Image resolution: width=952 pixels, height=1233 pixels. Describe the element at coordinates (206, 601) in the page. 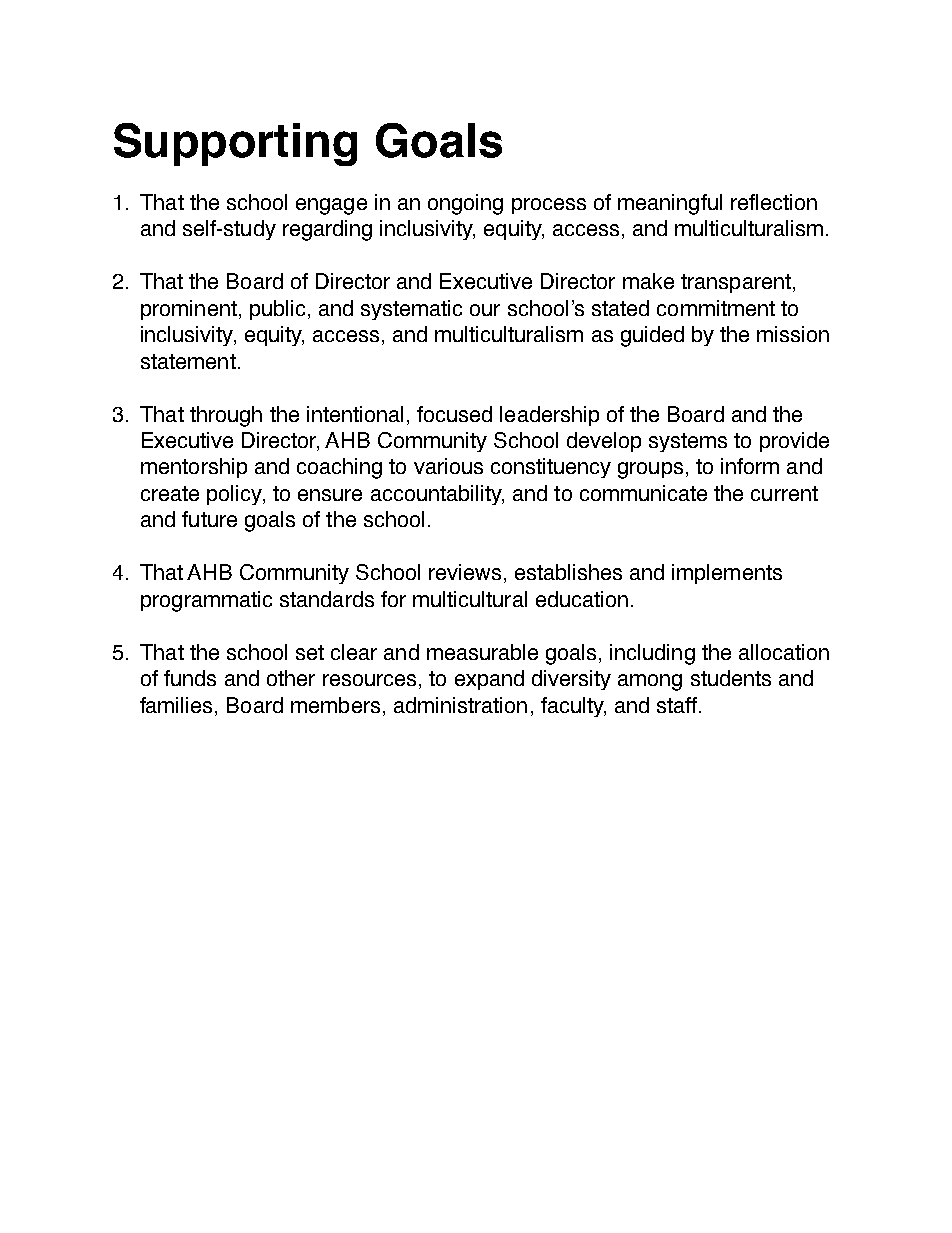

I see `programmatic` at that location.
